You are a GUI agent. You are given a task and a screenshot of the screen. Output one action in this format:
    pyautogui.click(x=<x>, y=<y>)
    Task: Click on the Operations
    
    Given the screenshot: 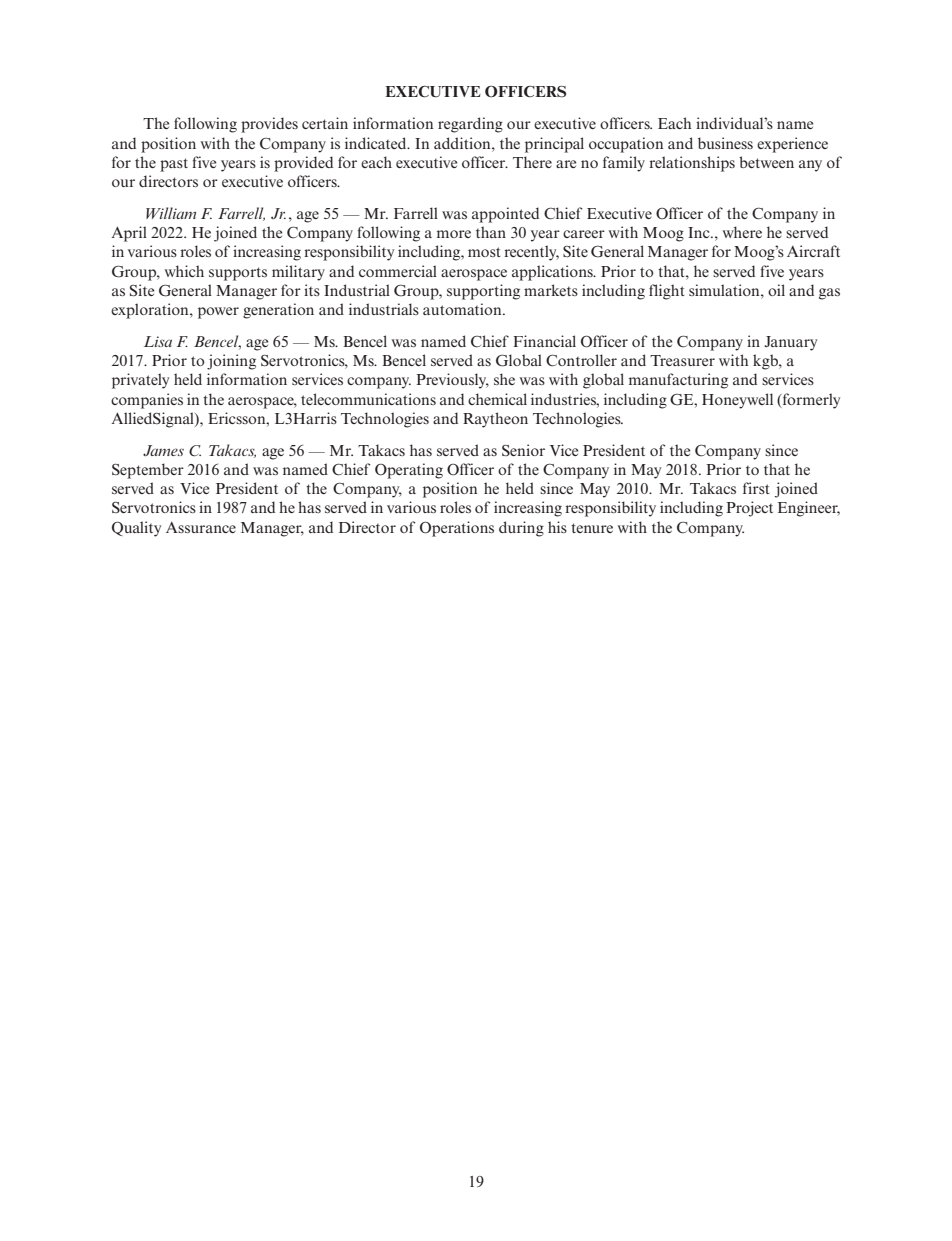 What is the action you would take?
    pyautogui.click(x=457, y=529)
